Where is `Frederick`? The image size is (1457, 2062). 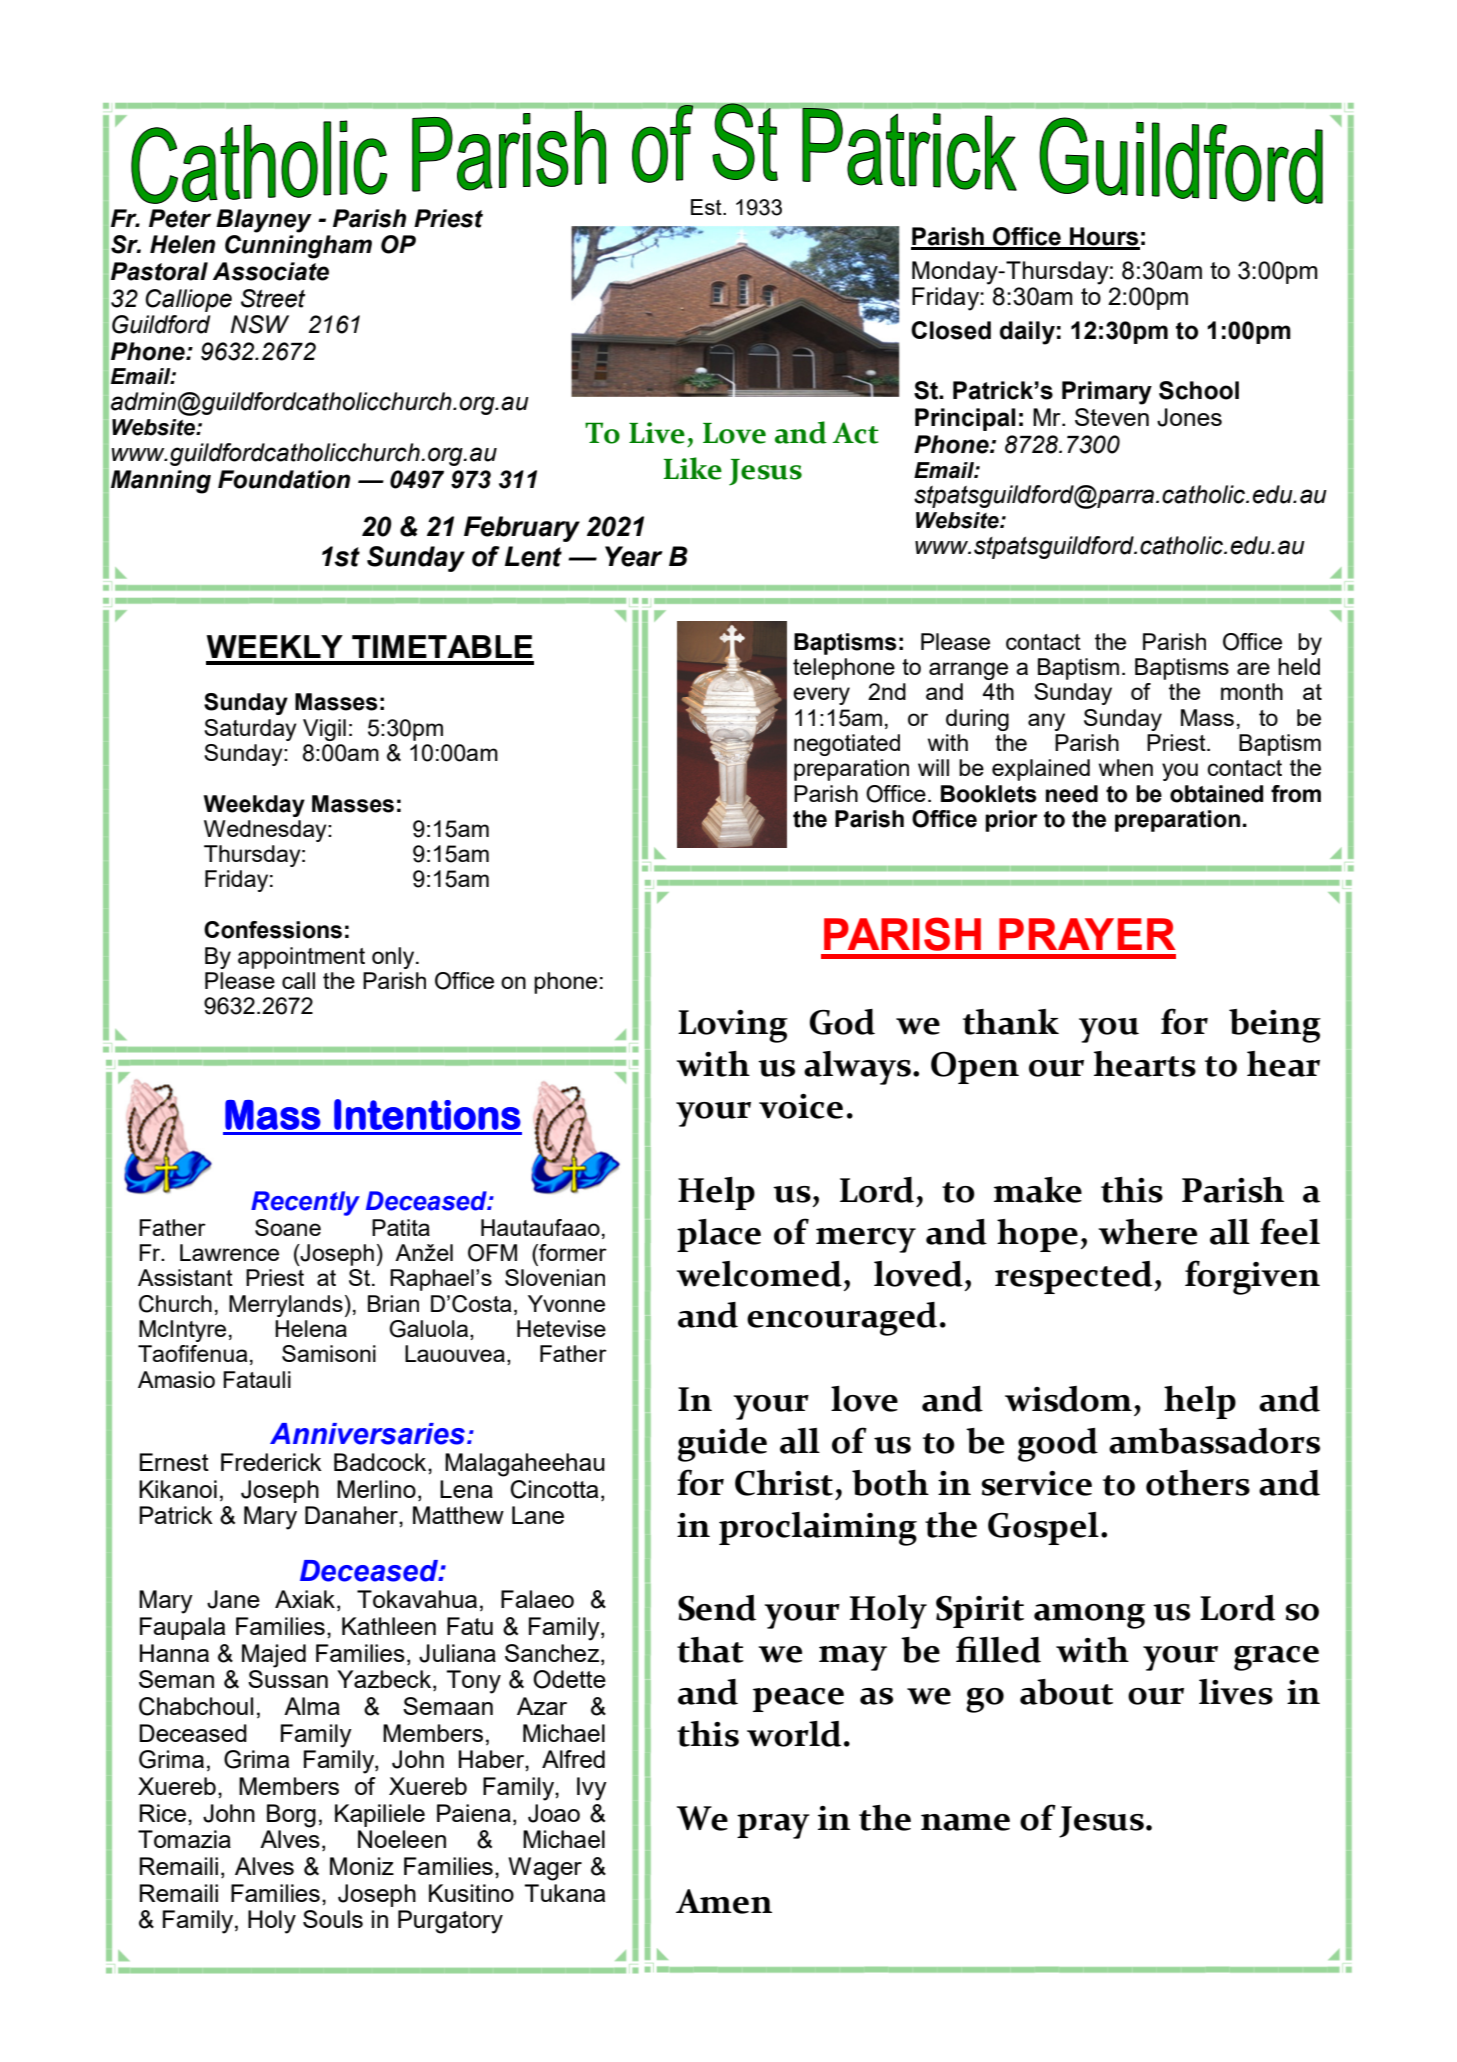
Frederick is located at coordinates (271, 1462).
